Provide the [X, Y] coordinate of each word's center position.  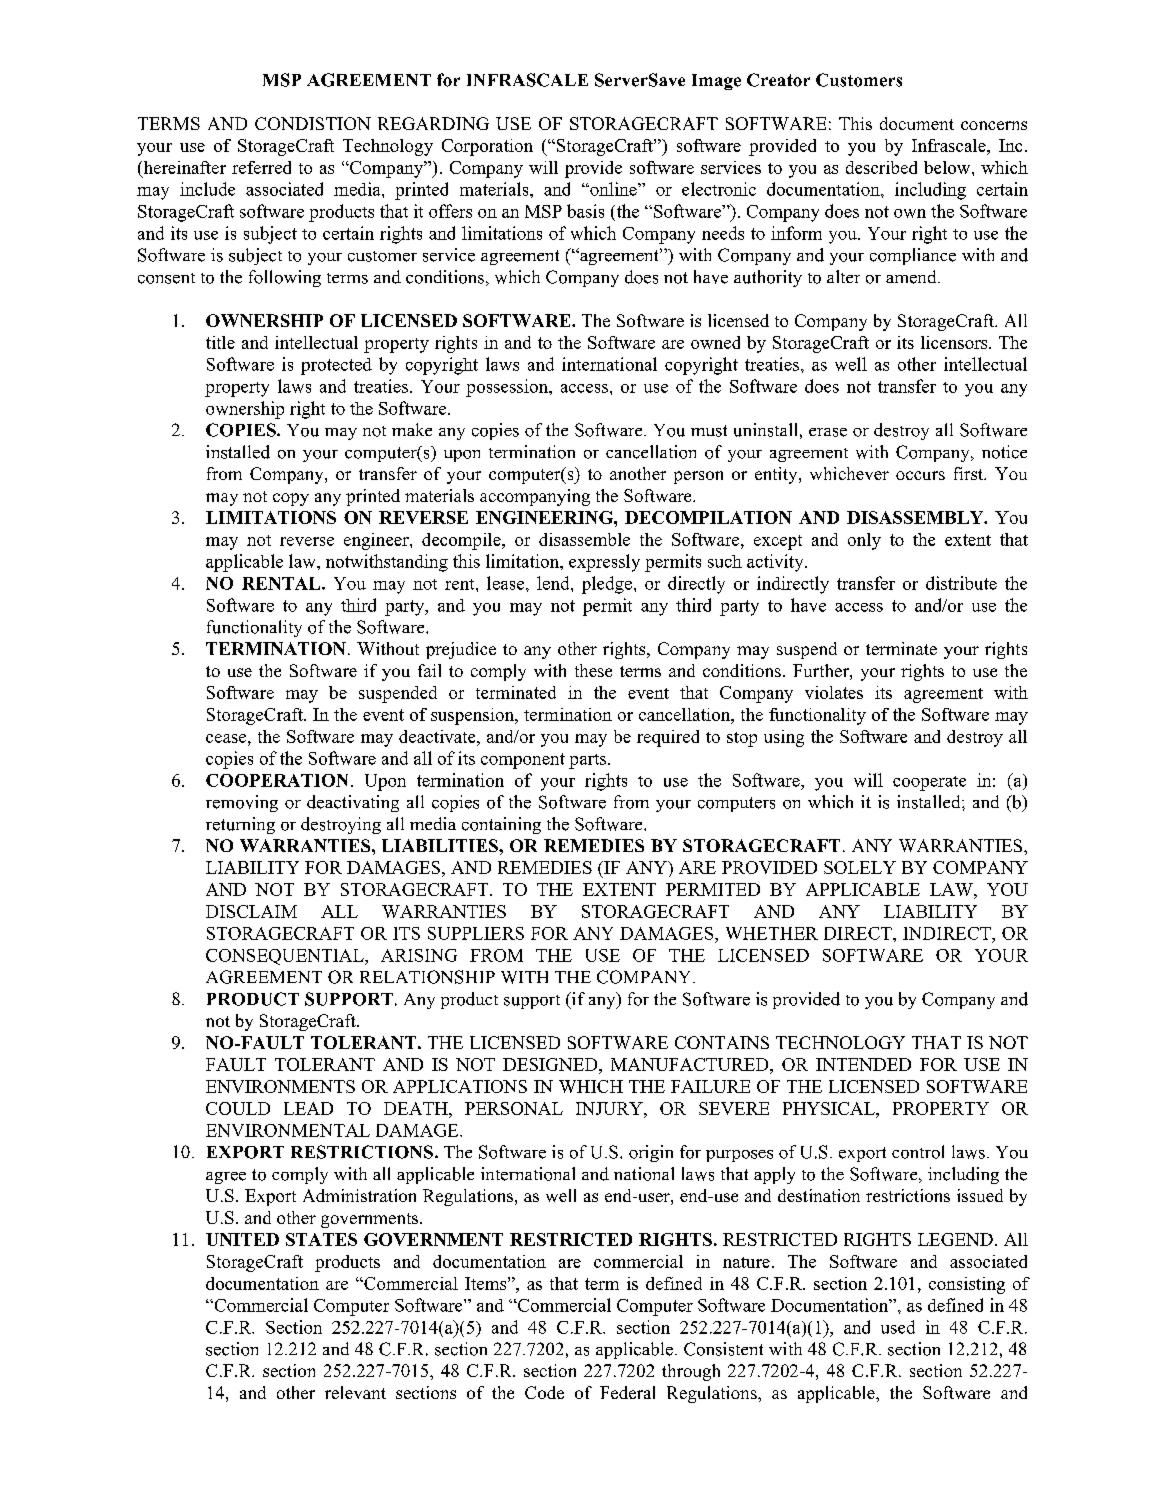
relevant [355, 1392]
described [881, 167]
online [613, 189]
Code [544, 1392]
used [898, 1327]
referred [261, 167]
